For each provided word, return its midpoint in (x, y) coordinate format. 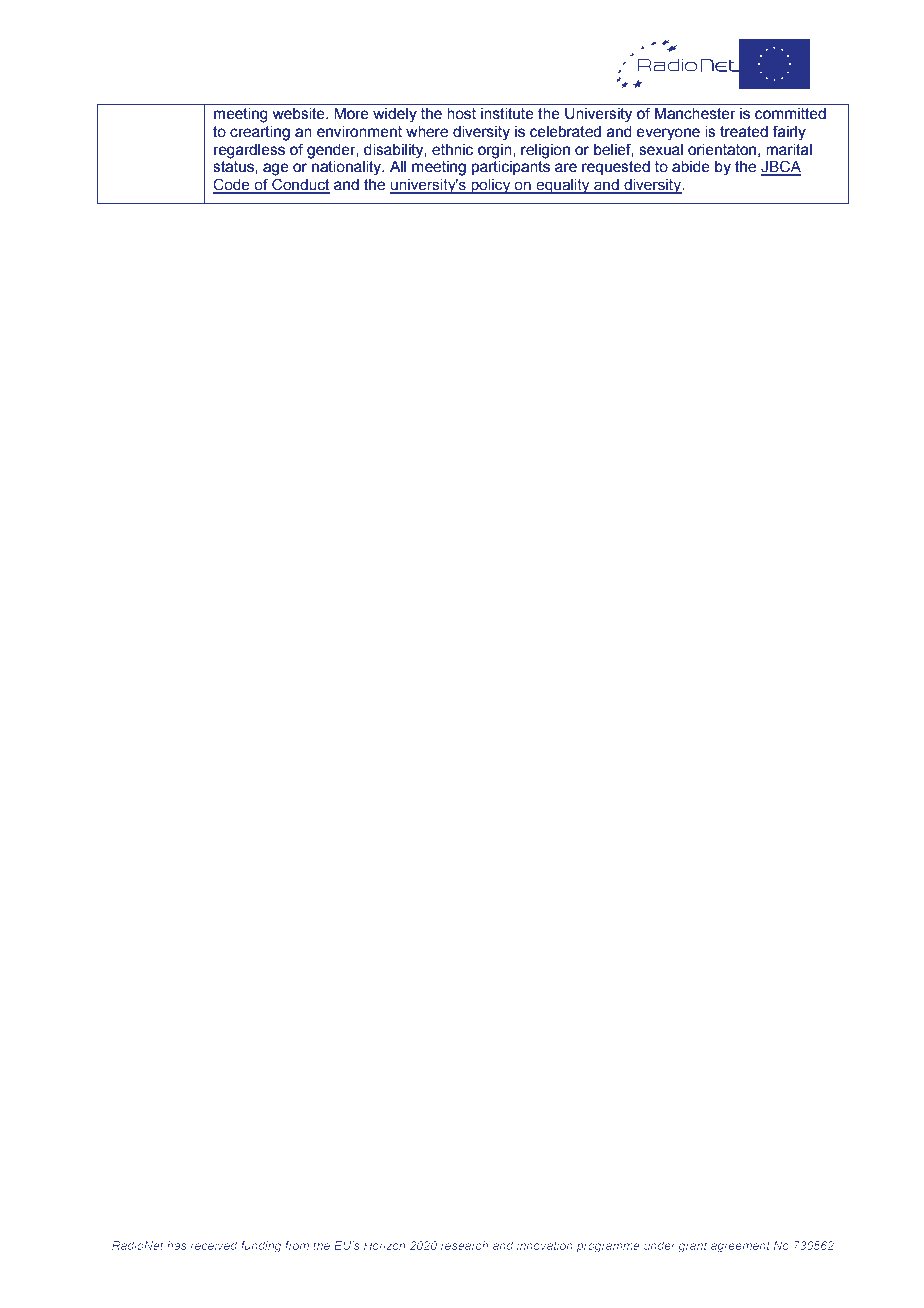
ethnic (452, 150)
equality (563, 186)
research (464, 1245)
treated (744, 132)
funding (261, 1247)
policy (491, 186)
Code (232, 185)
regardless (249, 151)
